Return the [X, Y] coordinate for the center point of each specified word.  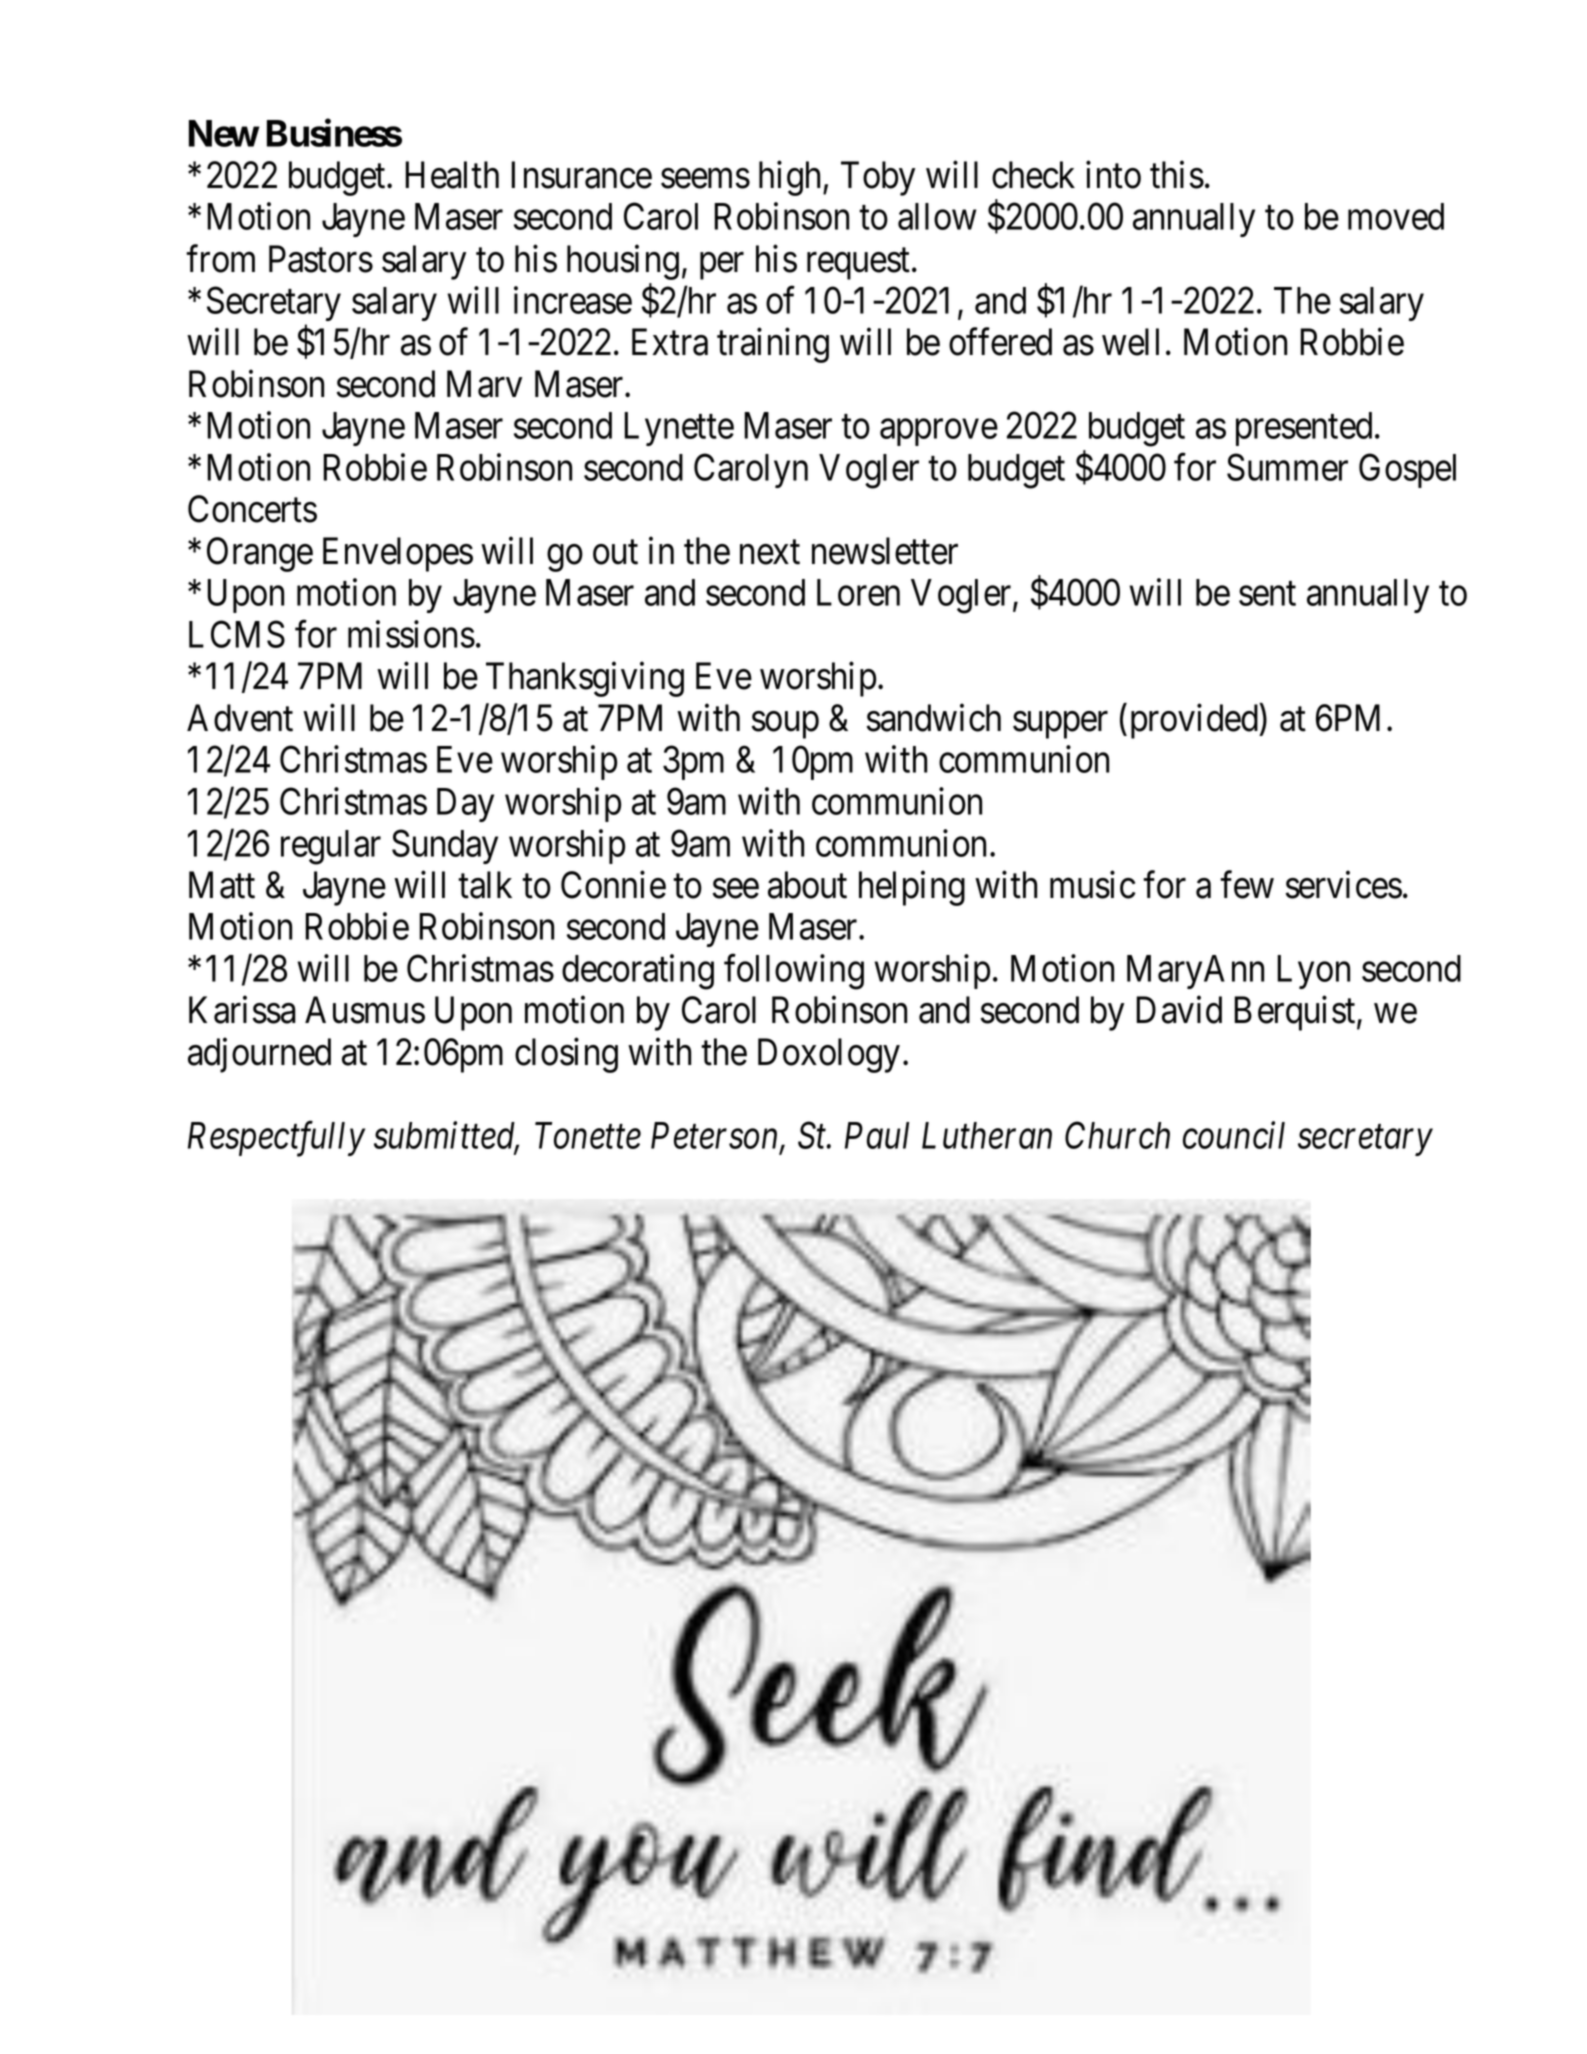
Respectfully [276, 1139]
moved [1396, 216]
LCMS [237, 634]
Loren [858, 592]
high [791, 178]
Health [452, 175]
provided [1195, 721]
